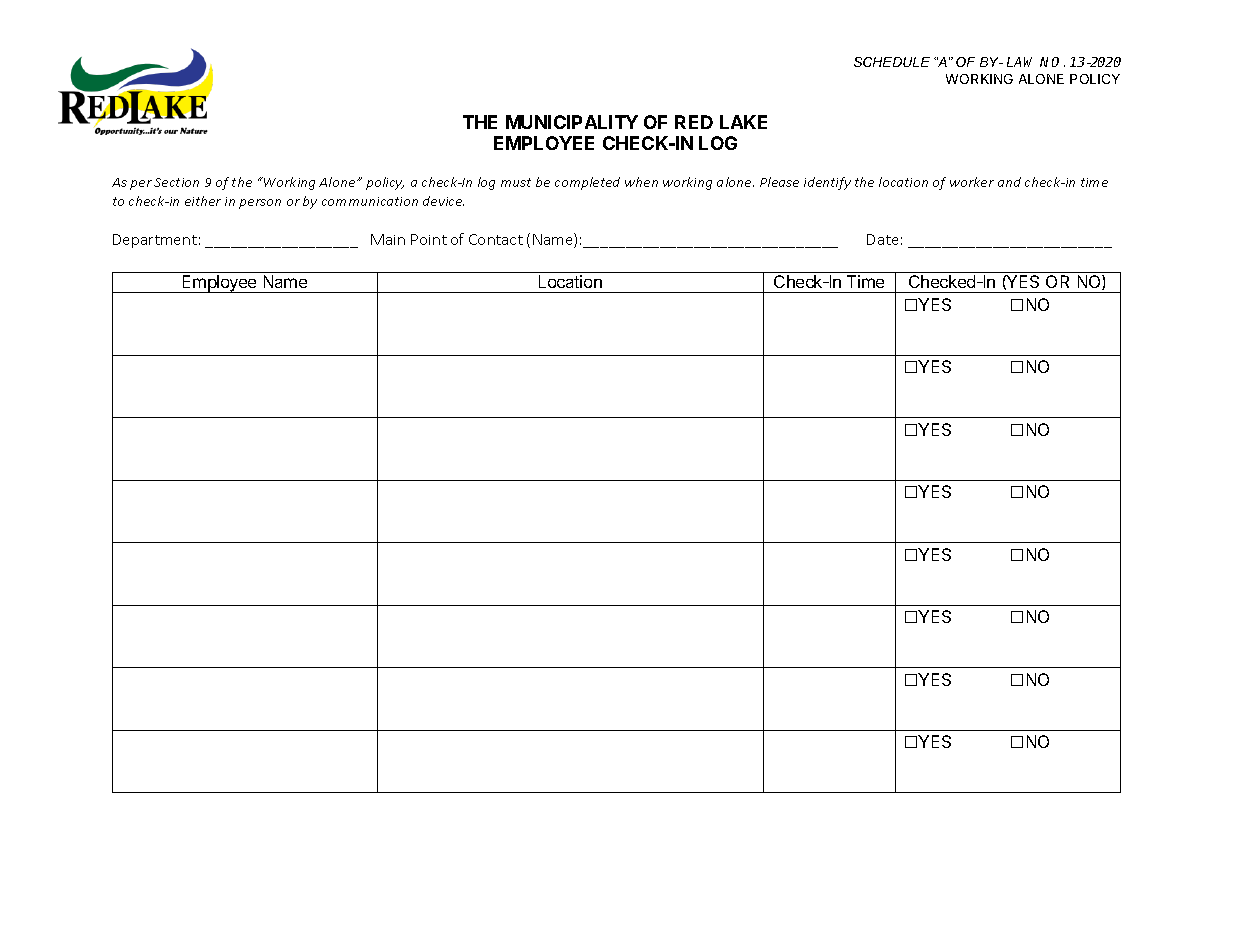  I want to click on Department, so click(155, 241).
